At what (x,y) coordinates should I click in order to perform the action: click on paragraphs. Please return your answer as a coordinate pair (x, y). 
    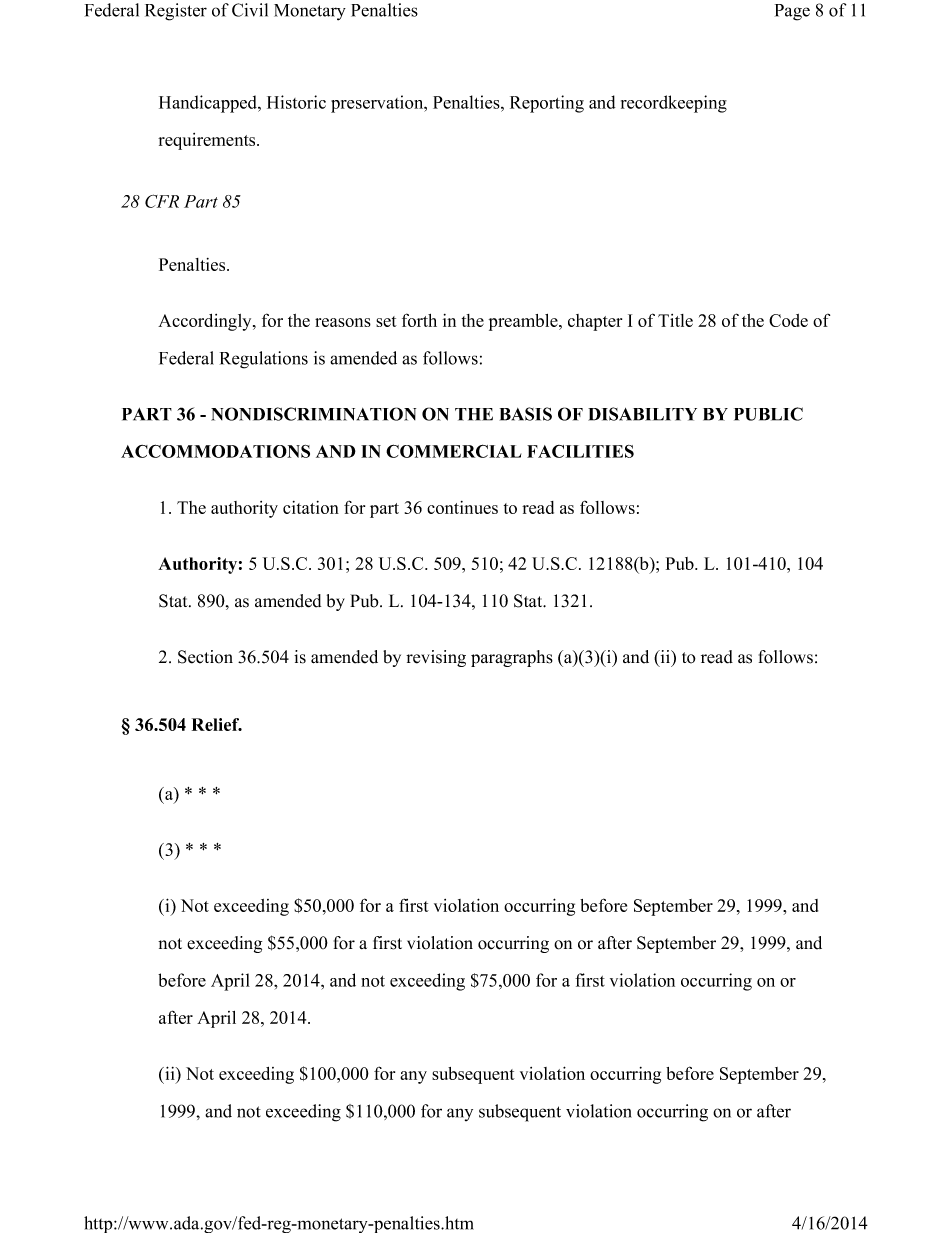
    Looking at the image, I should click on (512, 658).
